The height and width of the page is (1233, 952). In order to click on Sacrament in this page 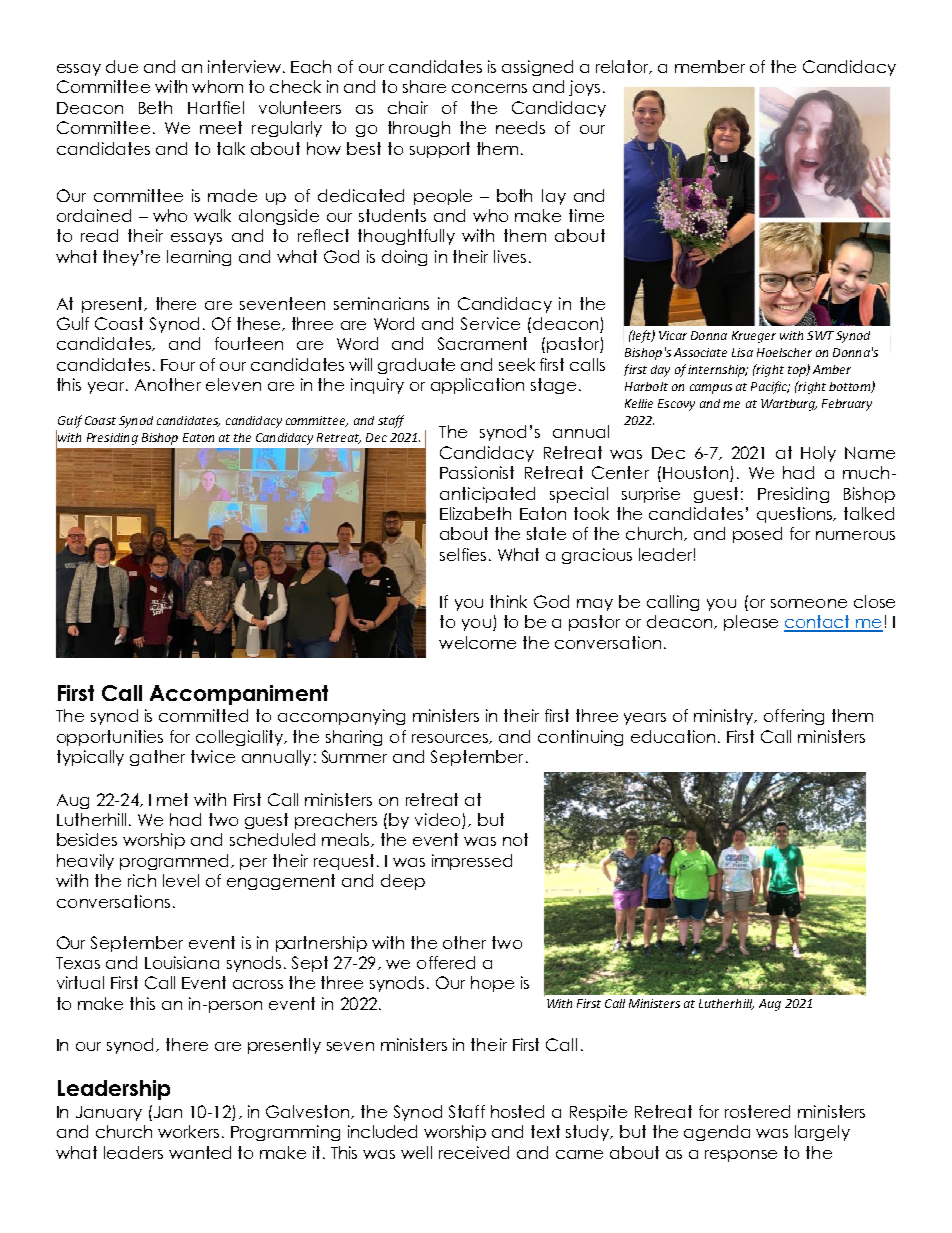, I will do `click(482, 343)`.
